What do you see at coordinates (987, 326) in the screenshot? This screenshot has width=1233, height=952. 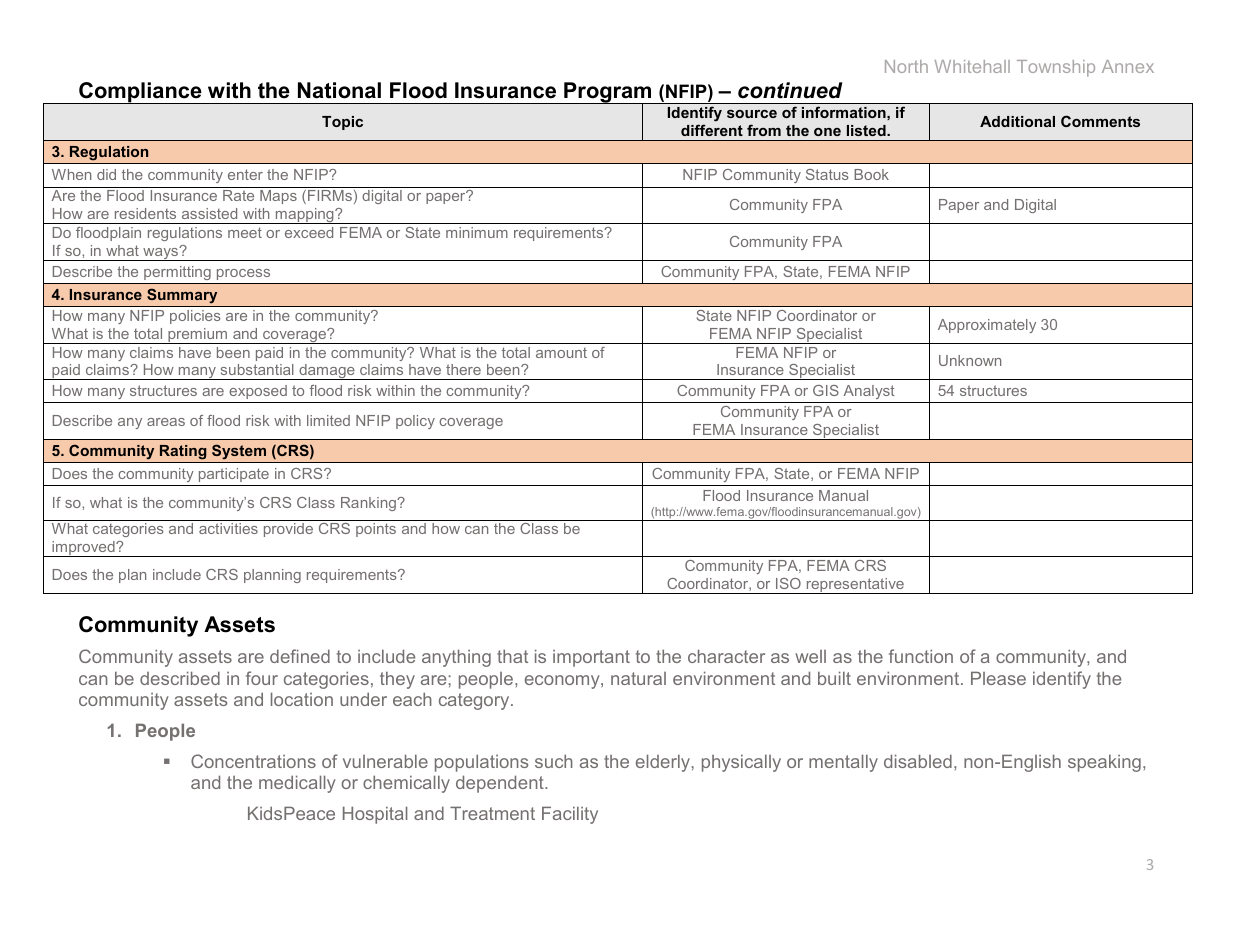 I see `Approximately` at bounding box center [987, 326].
